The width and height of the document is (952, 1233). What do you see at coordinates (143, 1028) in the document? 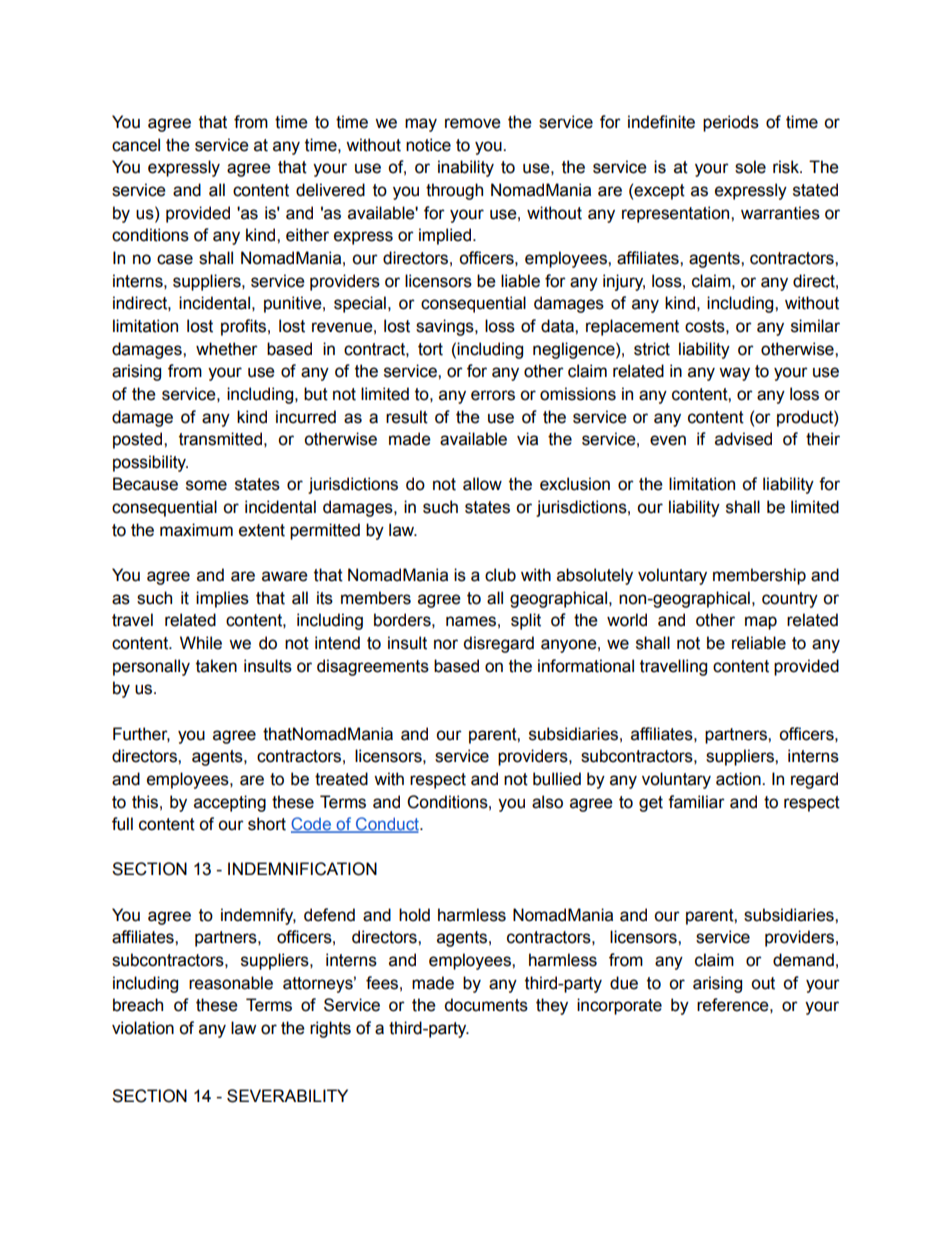
I see `violation` at bounding box center [143, 1028].
